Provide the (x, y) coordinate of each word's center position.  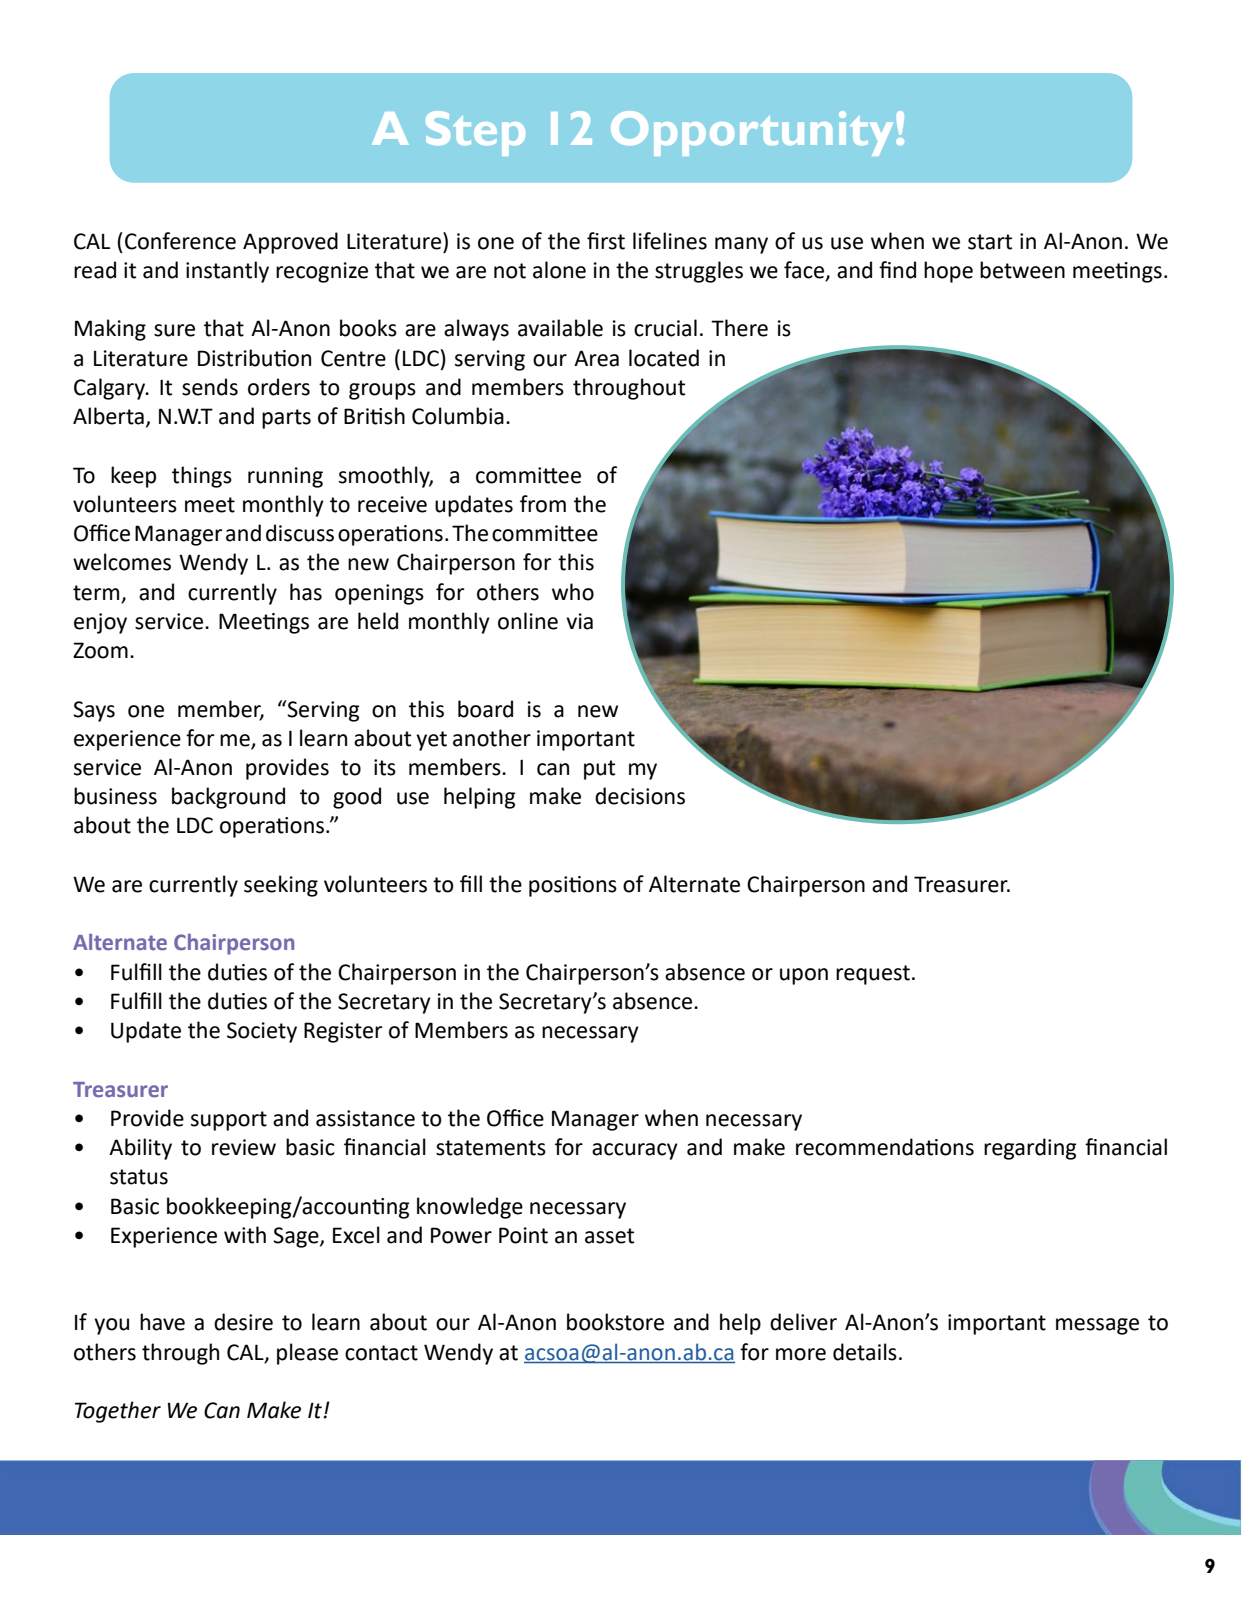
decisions (640, 796)
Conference (180, 241)
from (543, 504)
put (599, 770)
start (990, 242)
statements (491, 1148)
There (739, 328)
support (229, 1121)
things (202, 477)
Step (475, 133)
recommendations (885, 1147)
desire (243, 1322)
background (228, 798)
